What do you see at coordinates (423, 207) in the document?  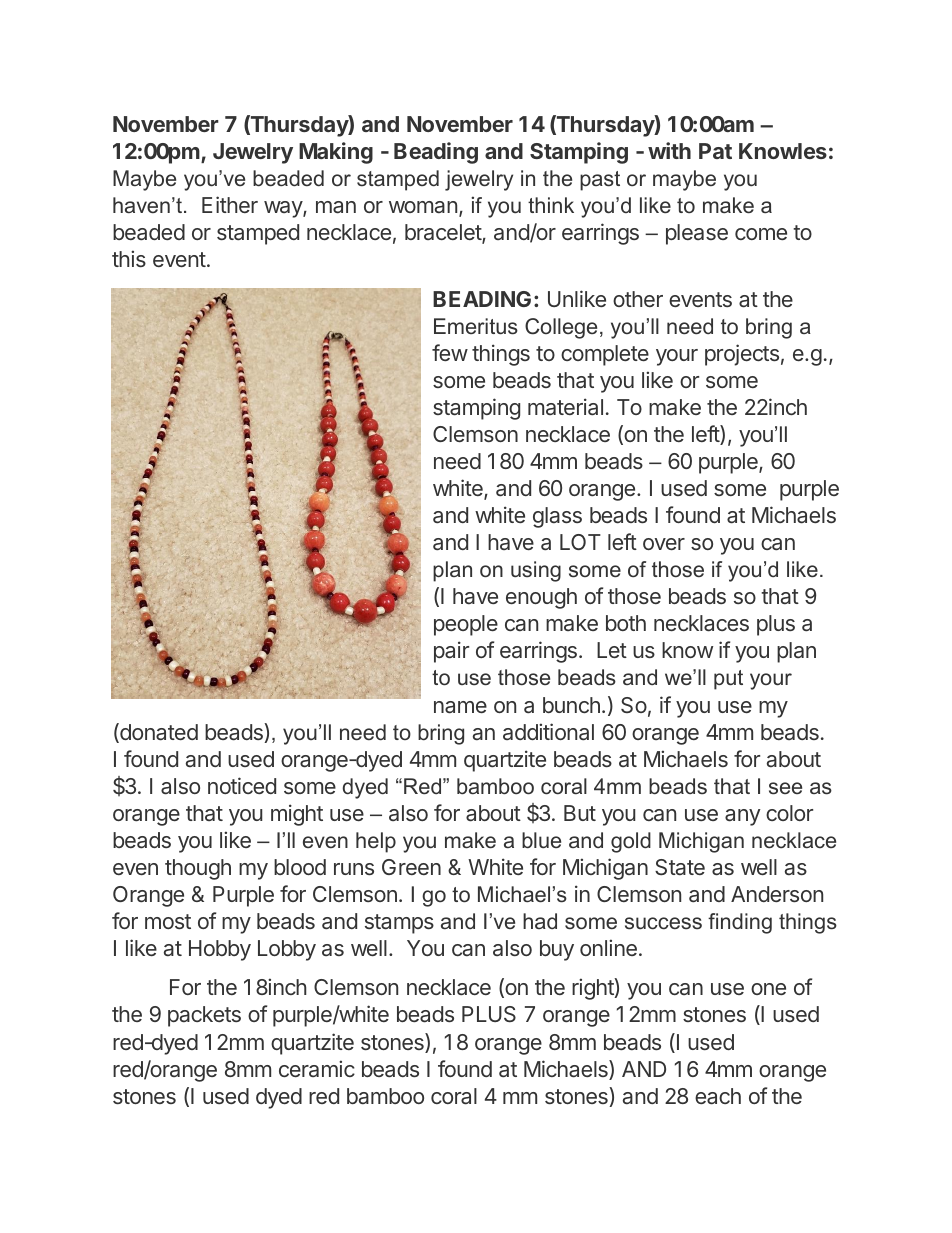 I see `woman` at bounding box center [423, 207].
